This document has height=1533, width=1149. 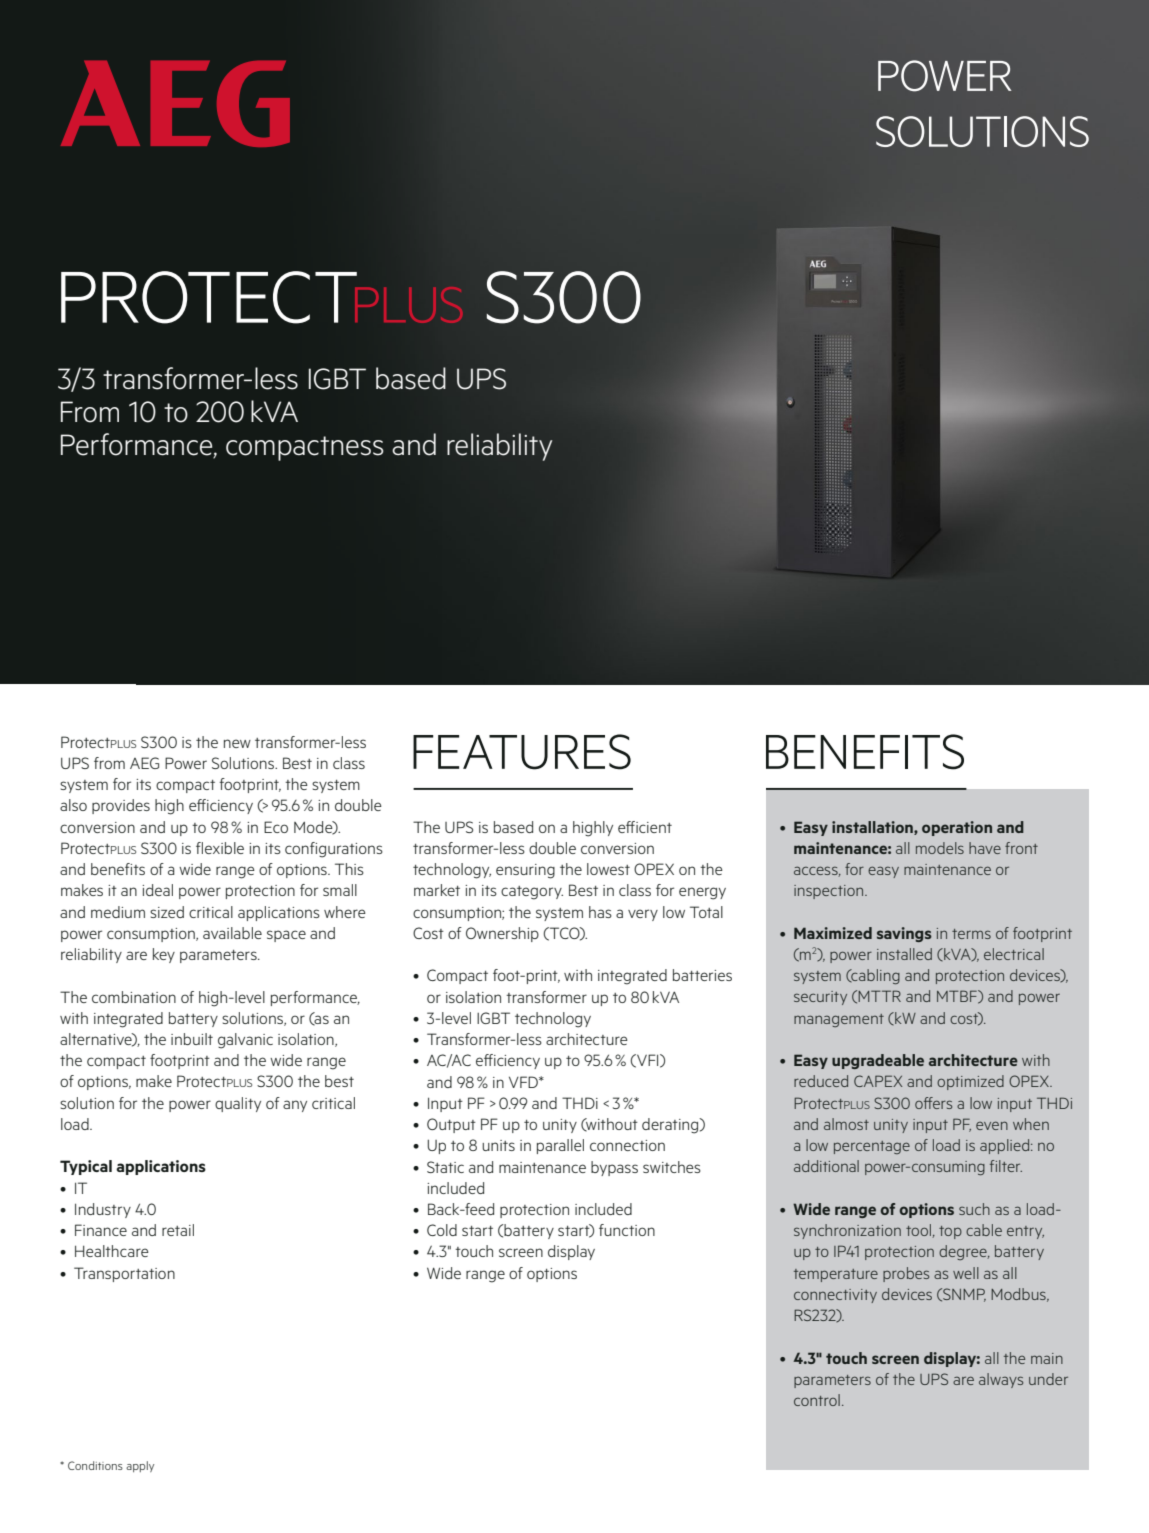 I want to click on VFD, so click(x=524, y=1082).
